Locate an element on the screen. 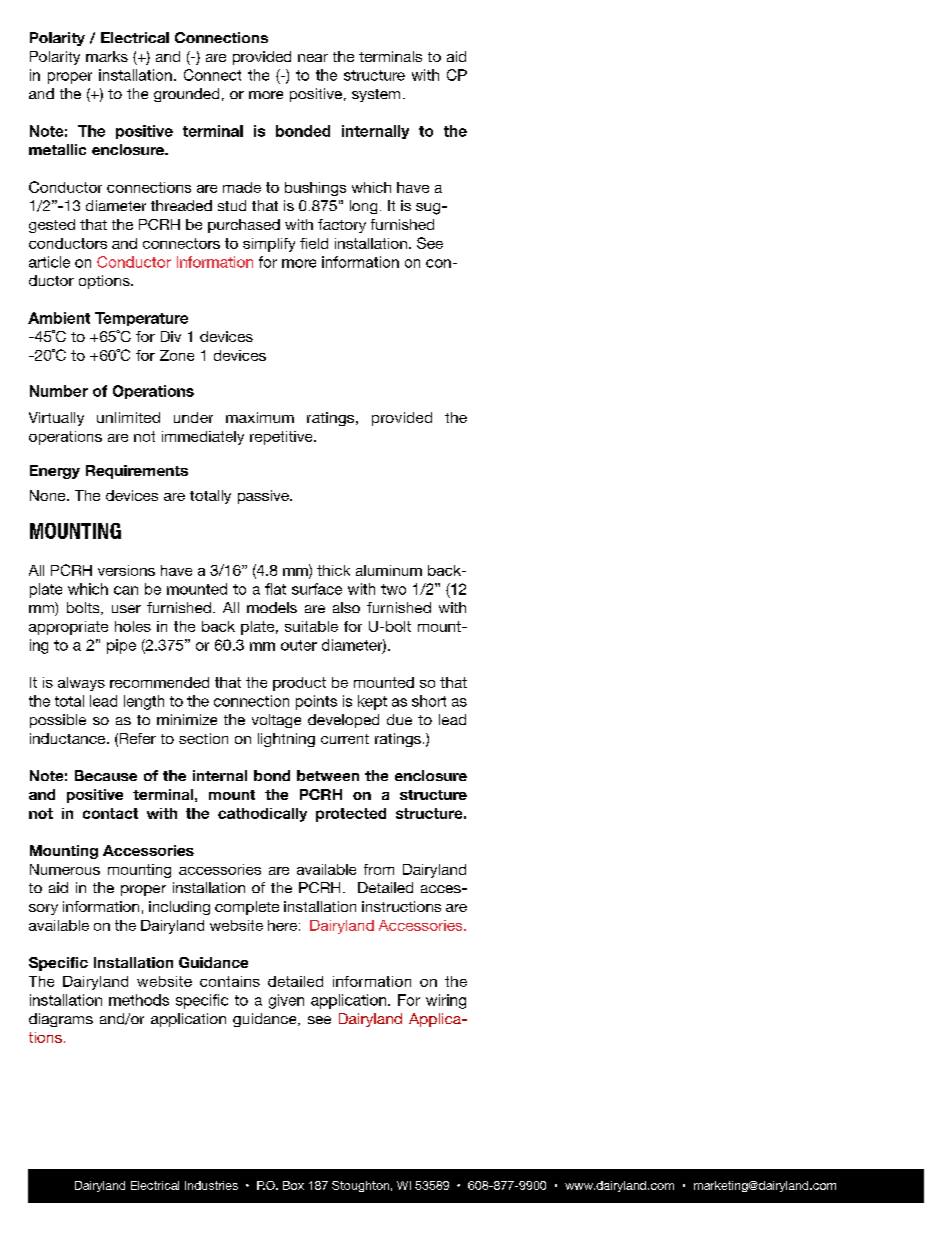  grounded is located at coordinates (186, 95).
